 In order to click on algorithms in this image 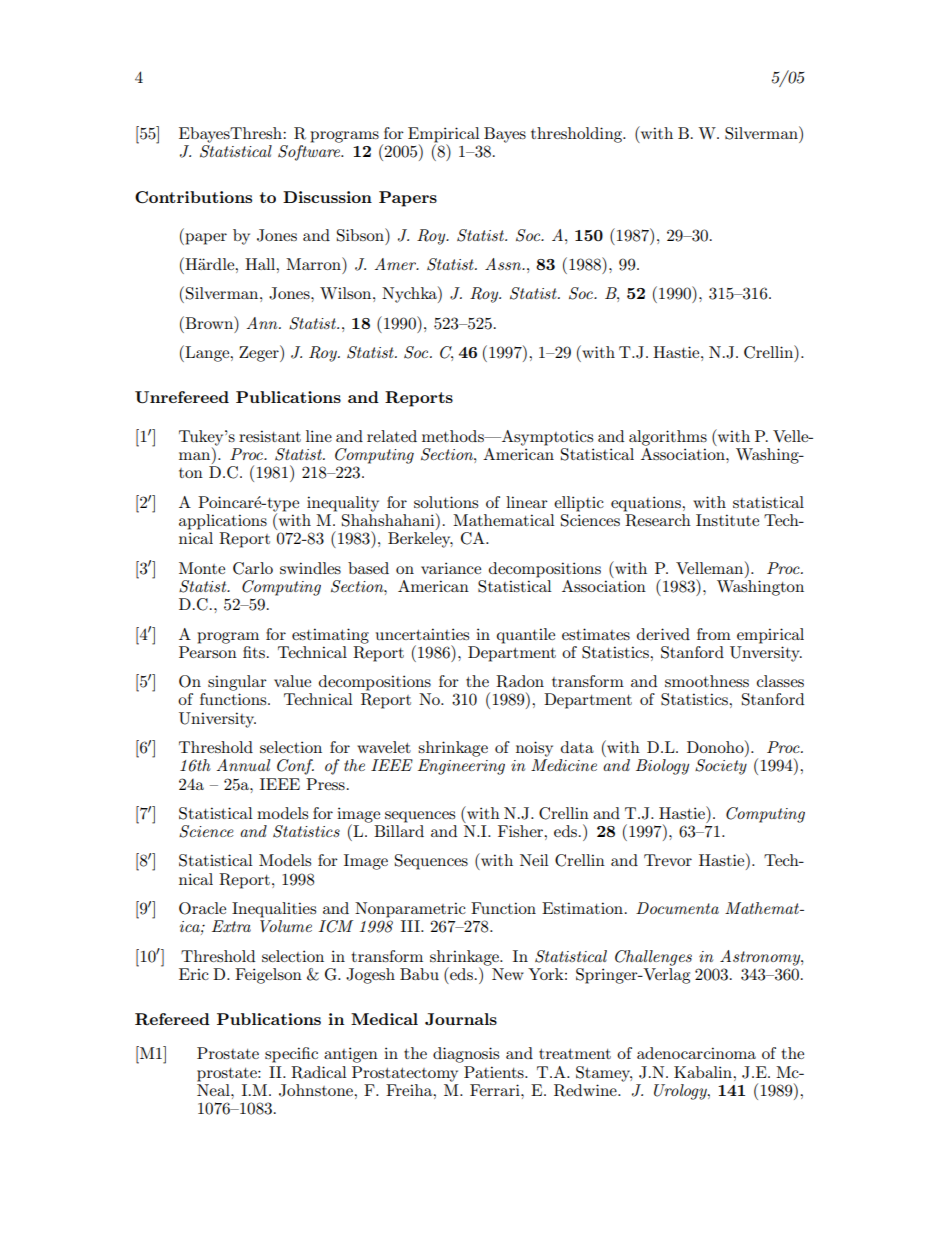, I will do `click(668, 438)`.
